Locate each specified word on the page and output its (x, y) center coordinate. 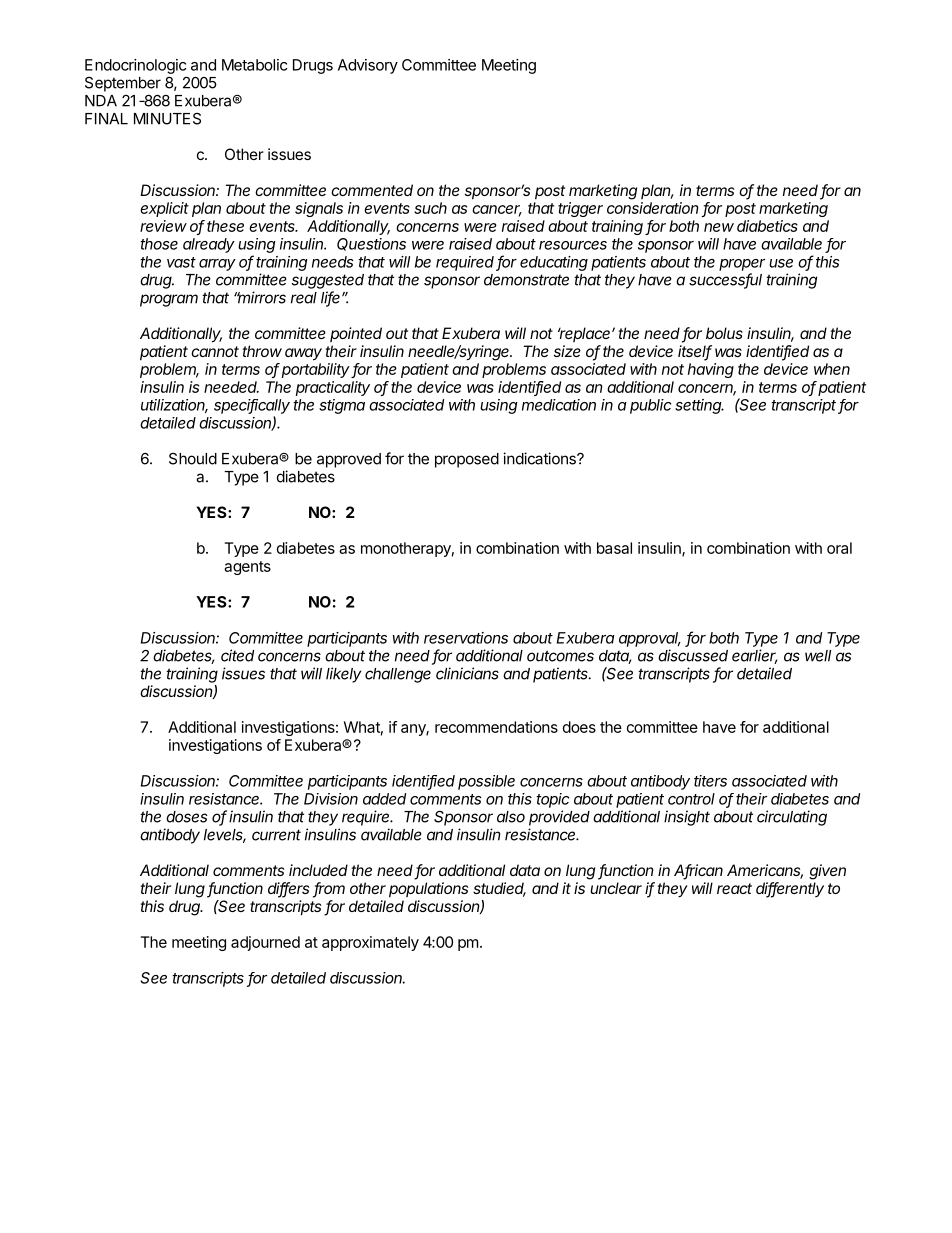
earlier (754, 656)
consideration (653, 208)
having (711, 370)
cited (237, 655)
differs (288, 889)
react (734, 888)
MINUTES (167, 119)
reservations (466, 638)
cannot (215, 351)
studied (499, 889)
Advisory (368, 66)
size (567, 351)
